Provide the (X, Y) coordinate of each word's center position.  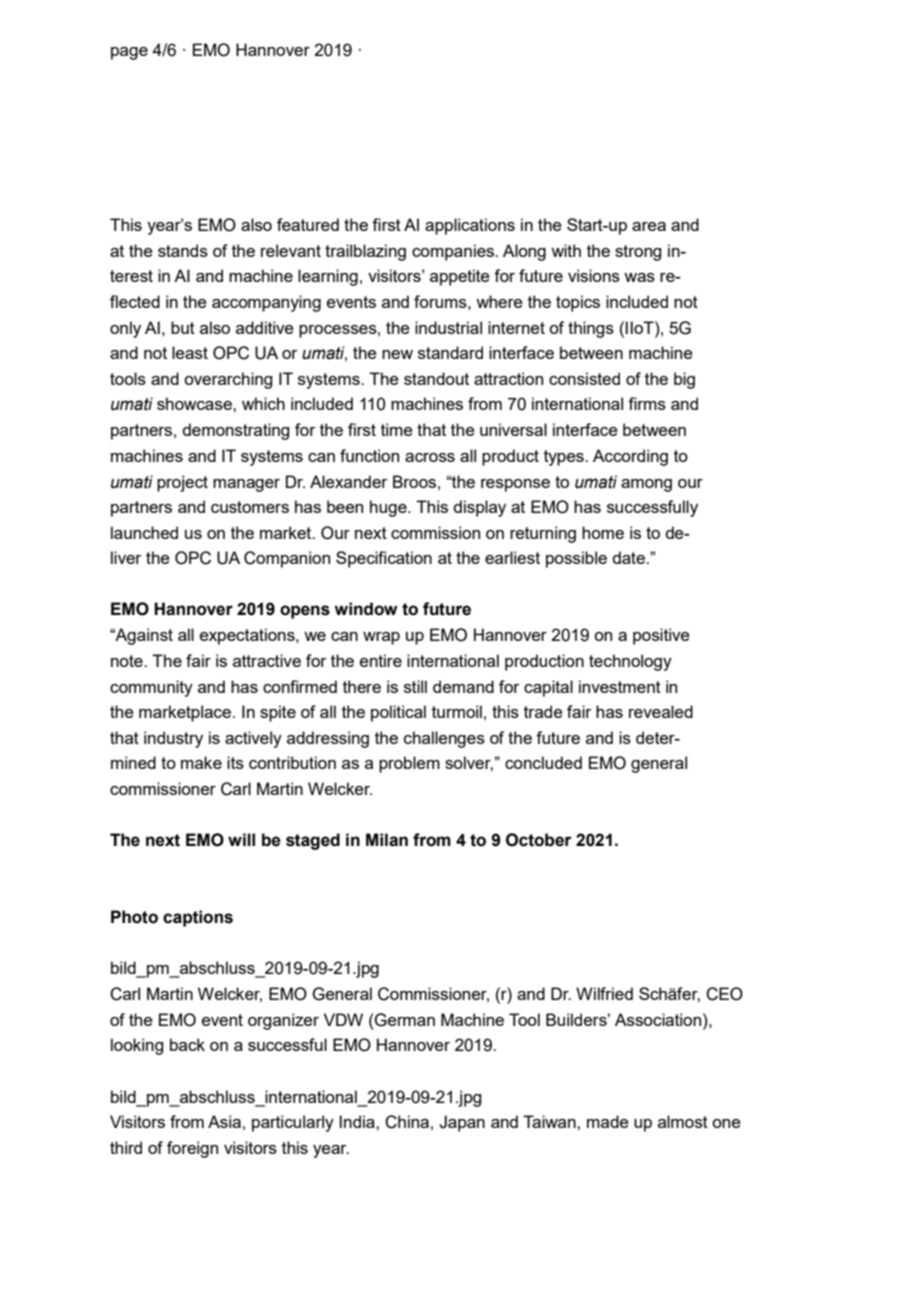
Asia (224, 1121)
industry (173, 739)
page (129, 53)
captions (198, 918)
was (639, 277)
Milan (387, 840)
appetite (460, 277)
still (415, 686)
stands (183, 250)
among (646, 485)
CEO (724, 994)
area (649, 226)
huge (389, 508)
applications (470, 226)
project (182, 483)
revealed (661, 711)
